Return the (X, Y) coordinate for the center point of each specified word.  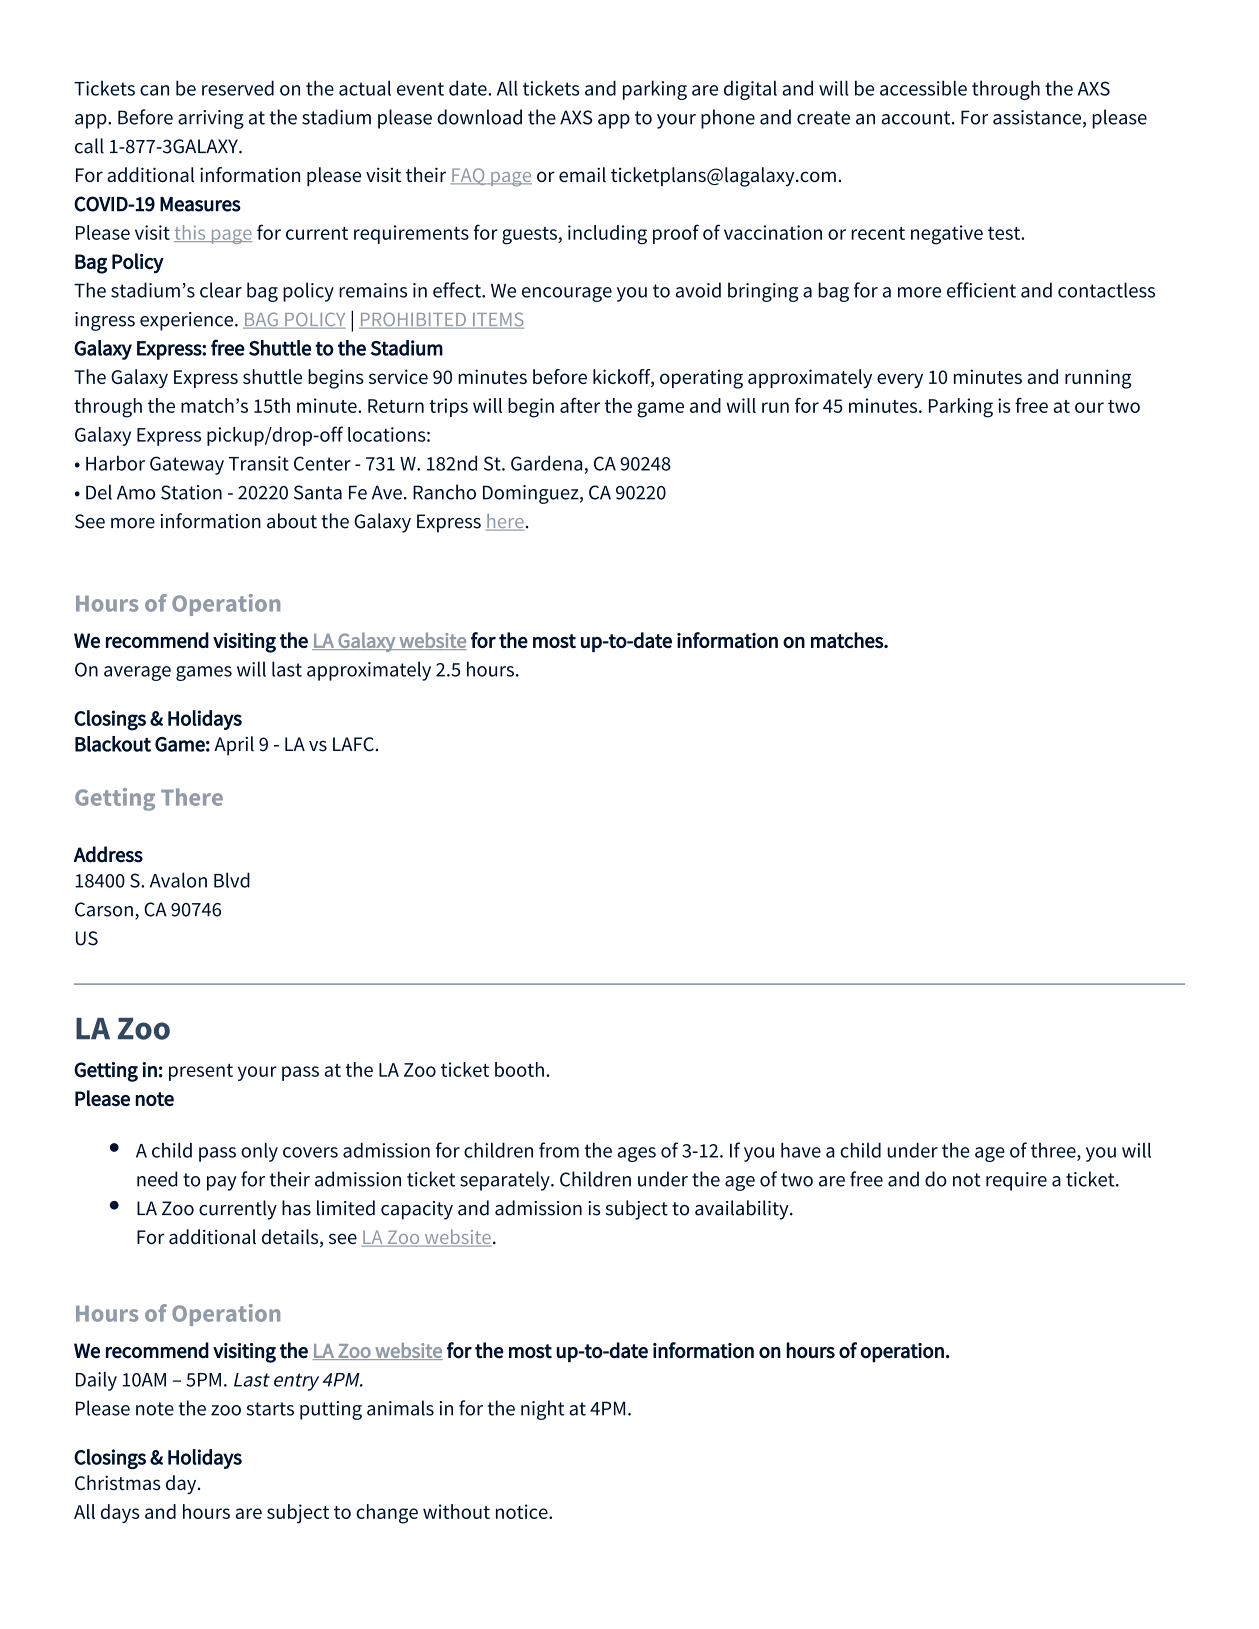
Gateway (187, 465)
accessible (923, 88)
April (234, 746)
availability (743, 1210)
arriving (211, 119)
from (559, 1150)
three (1054, 1151)
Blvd (232, 880)
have (801, 1150)
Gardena (546, 463)
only (259, 1152)
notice (523, 1511)
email (582, 174)
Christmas (117, 1482)
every (900, 380)
